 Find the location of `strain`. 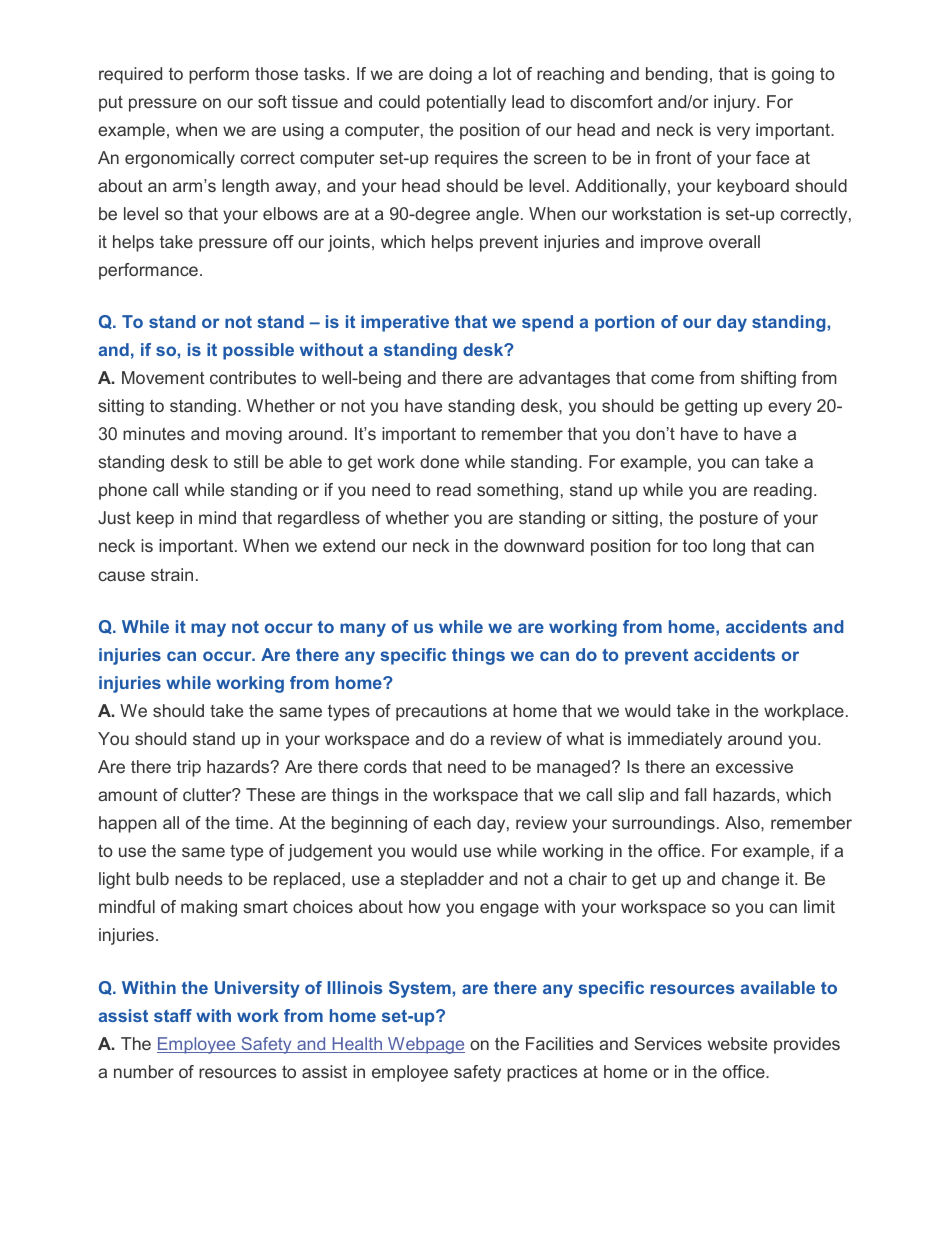

strain is located at coordinates (172, 574).
